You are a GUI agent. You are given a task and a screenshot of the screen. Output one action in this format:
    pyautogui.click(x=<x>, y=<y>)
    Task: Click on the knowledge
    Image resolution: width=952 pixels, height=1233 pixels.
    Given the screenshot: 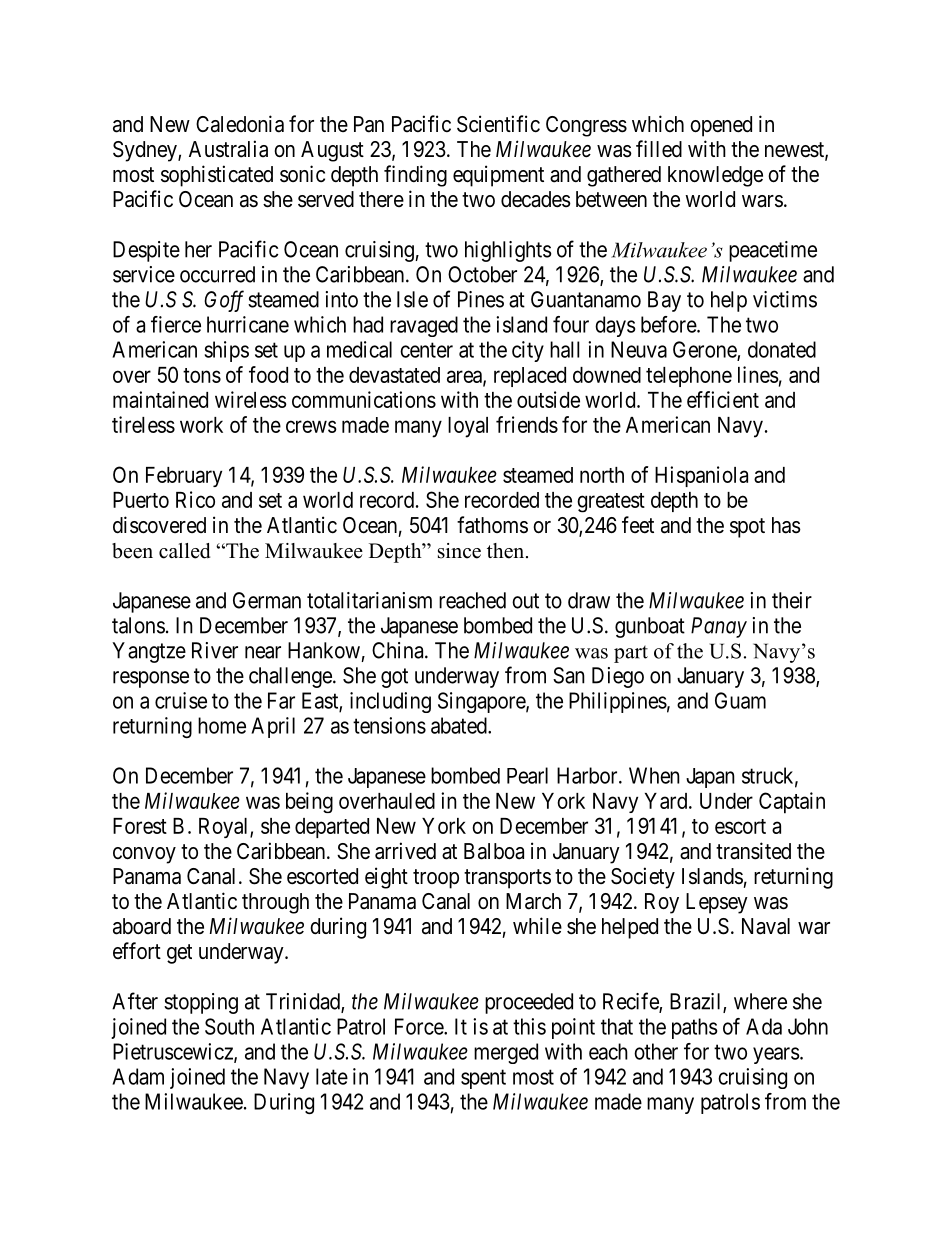 What is the action you would take?
    pyautogui.click(x=715, y=176)
